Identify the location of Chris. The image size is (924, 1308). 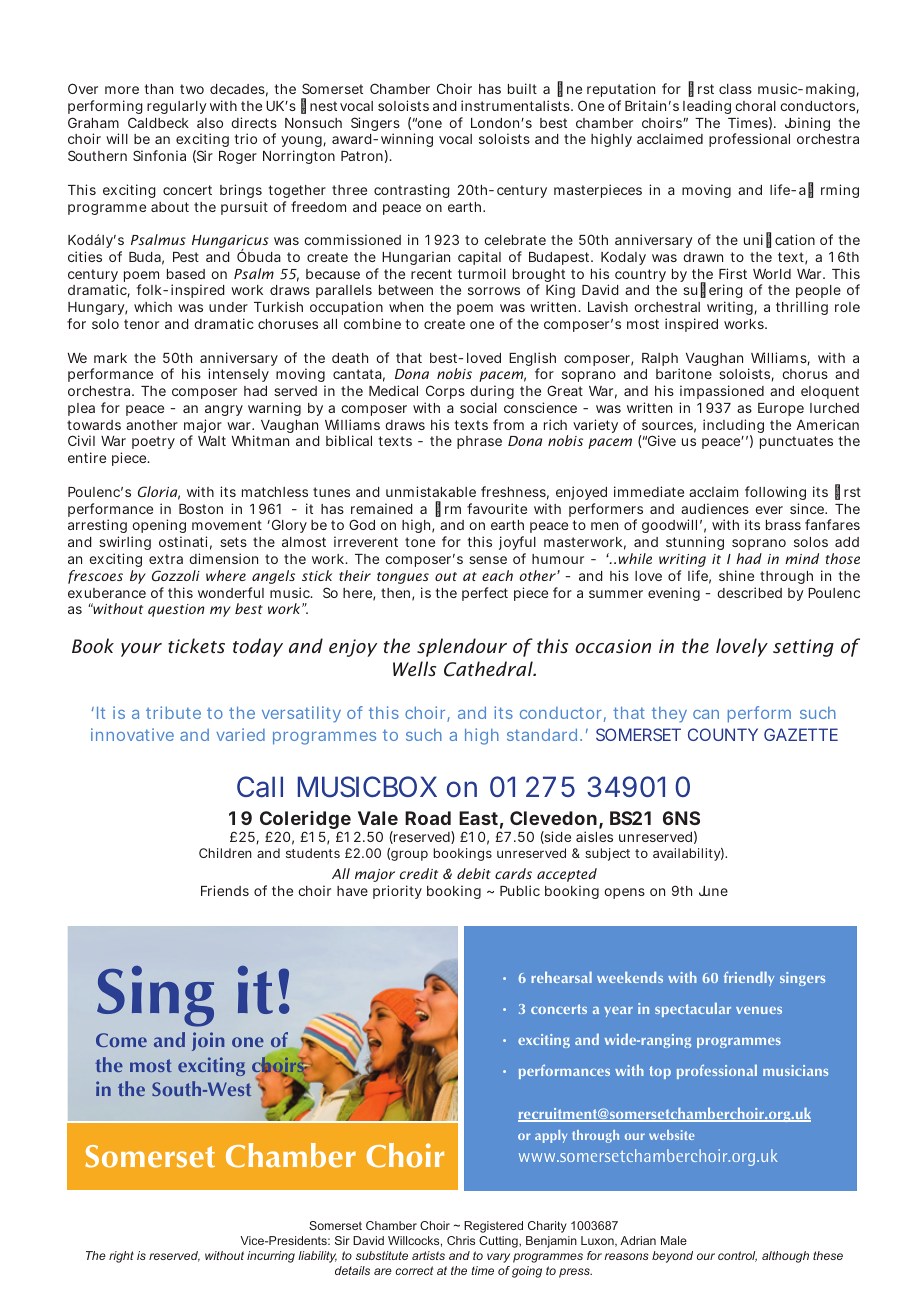
(461, 1240).
